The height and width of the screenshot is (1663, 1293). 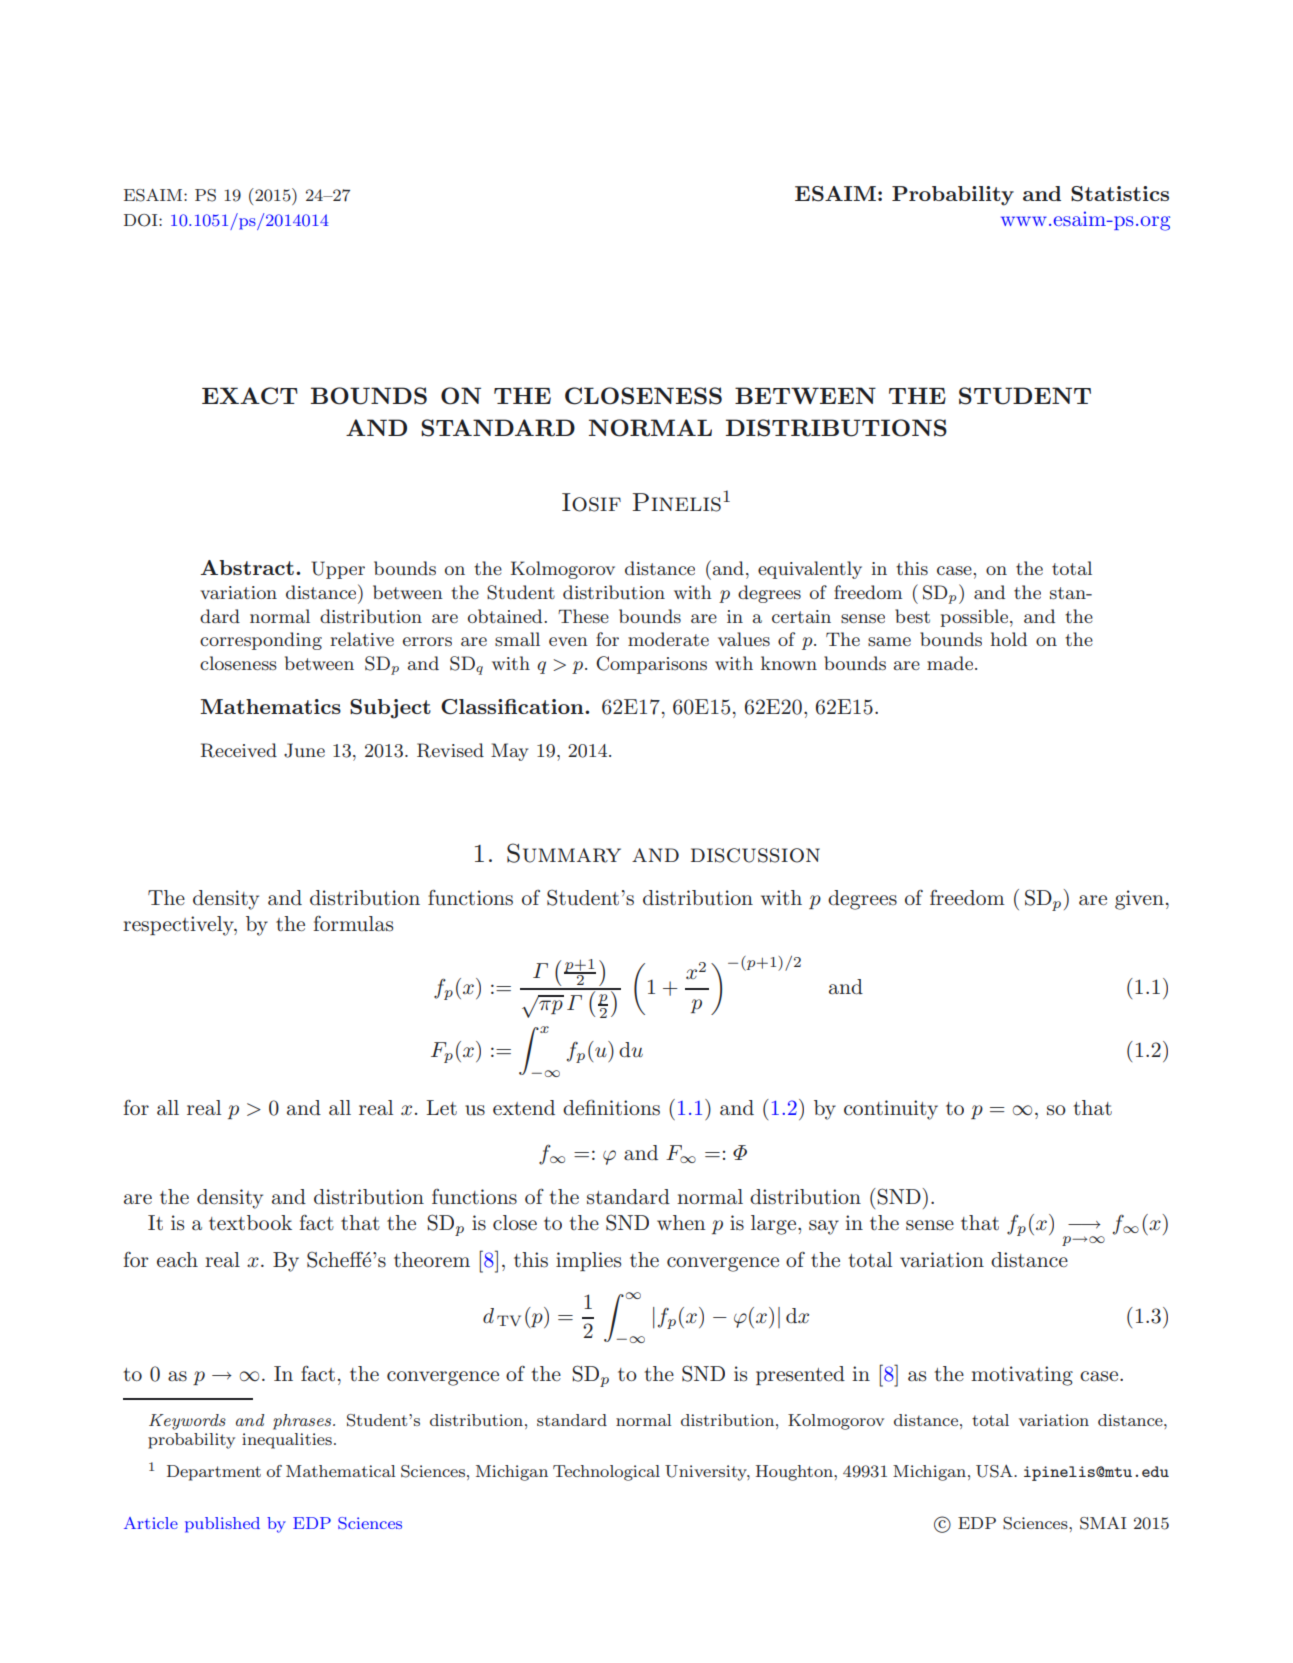 I want to click on formulas, so click(x=353, y=923).
